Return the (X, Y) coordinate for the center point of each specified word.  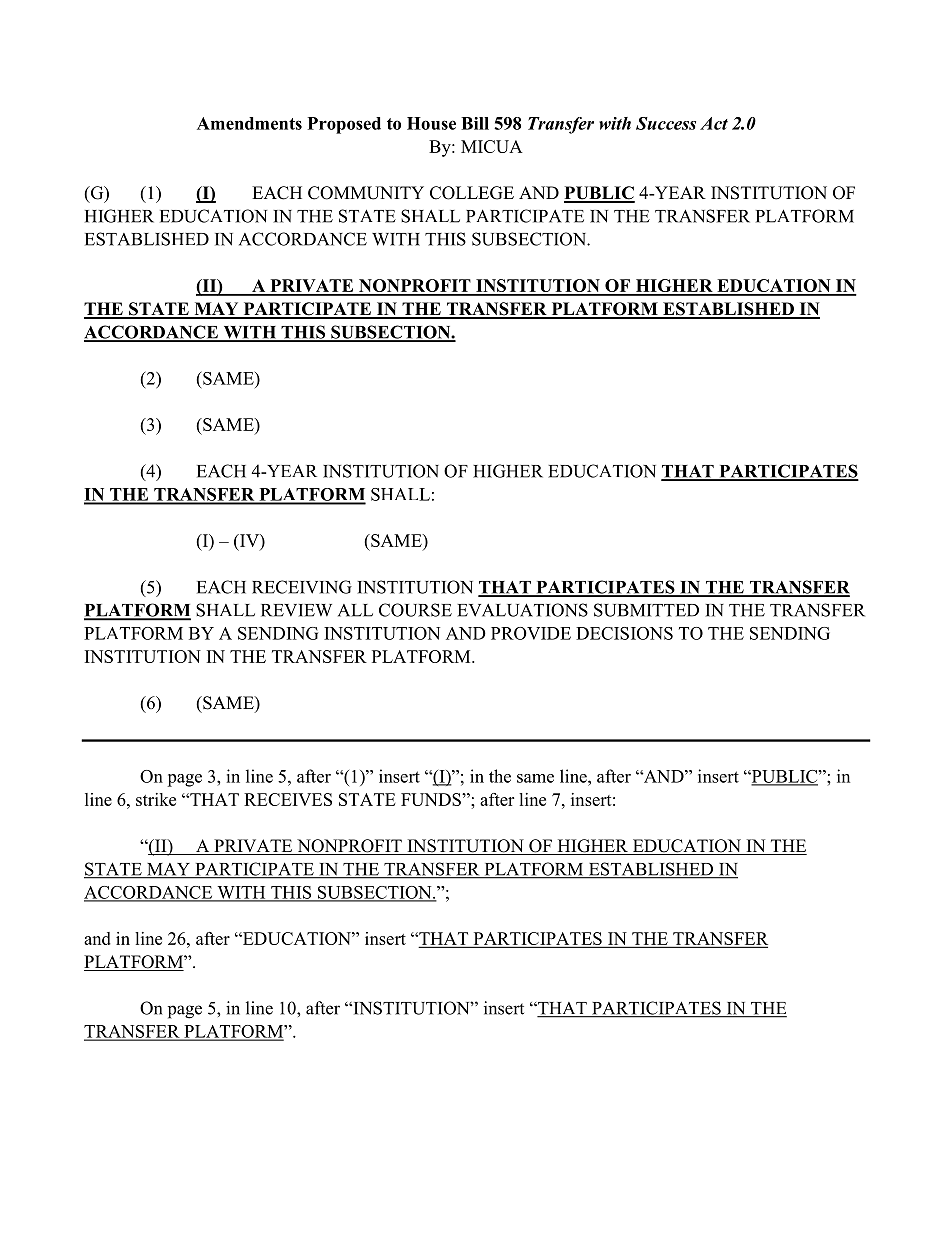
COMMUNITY (366, 193)
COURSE (415, 610)
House (431, 123)
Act (714, 123)
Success (666, 123)
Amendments (249, 123)
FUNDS (432, 799)
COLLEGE (472, 193)
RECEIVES (288, 799)
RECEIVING (302, 587)
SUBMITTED (646, 610)
